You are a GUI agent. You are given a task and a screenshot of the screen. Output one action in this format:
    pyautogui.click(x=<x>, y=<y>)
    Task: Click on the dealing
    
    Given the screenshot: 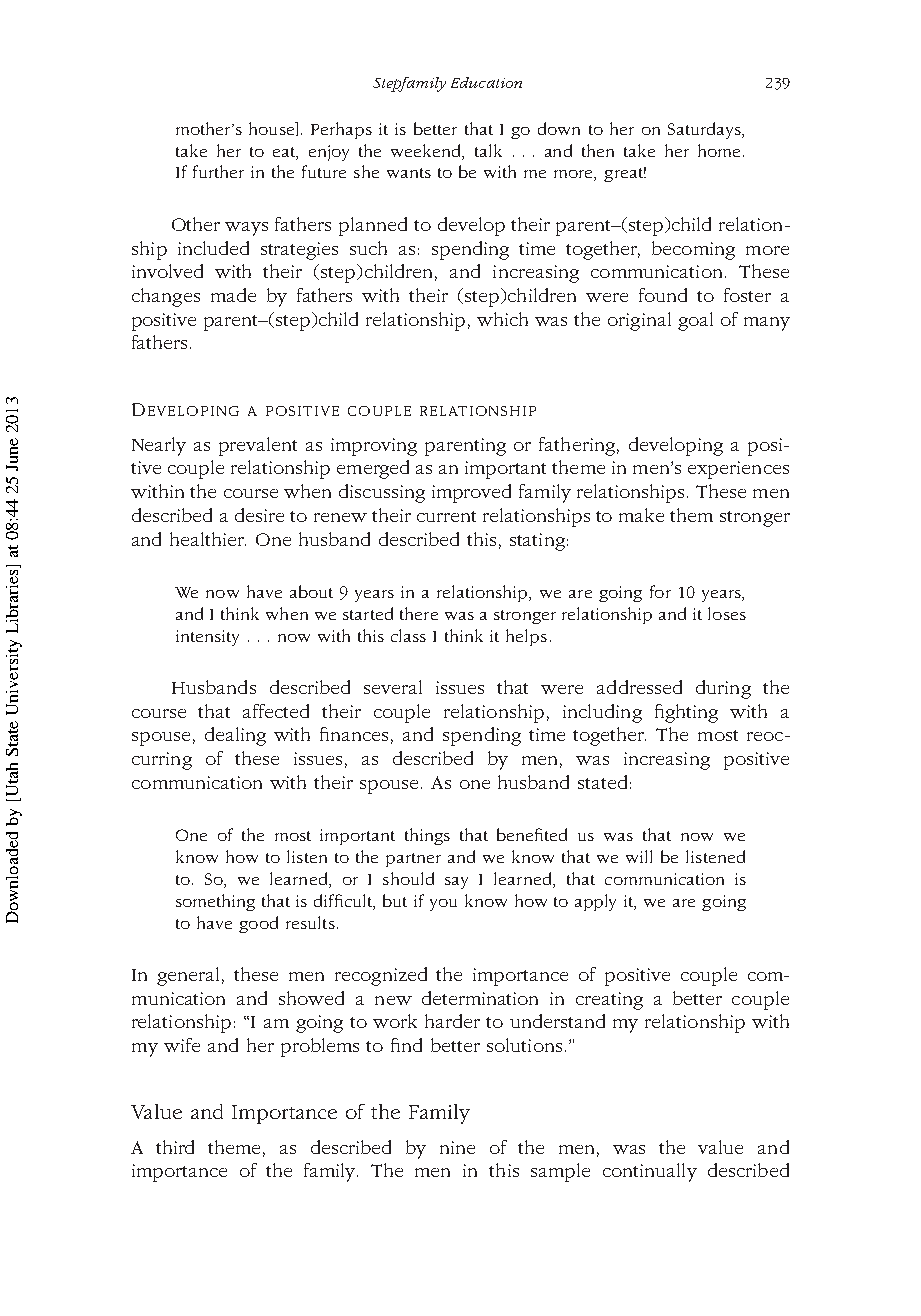 What is the action you would take?
    pyautogui.click(x=235, y=736)
